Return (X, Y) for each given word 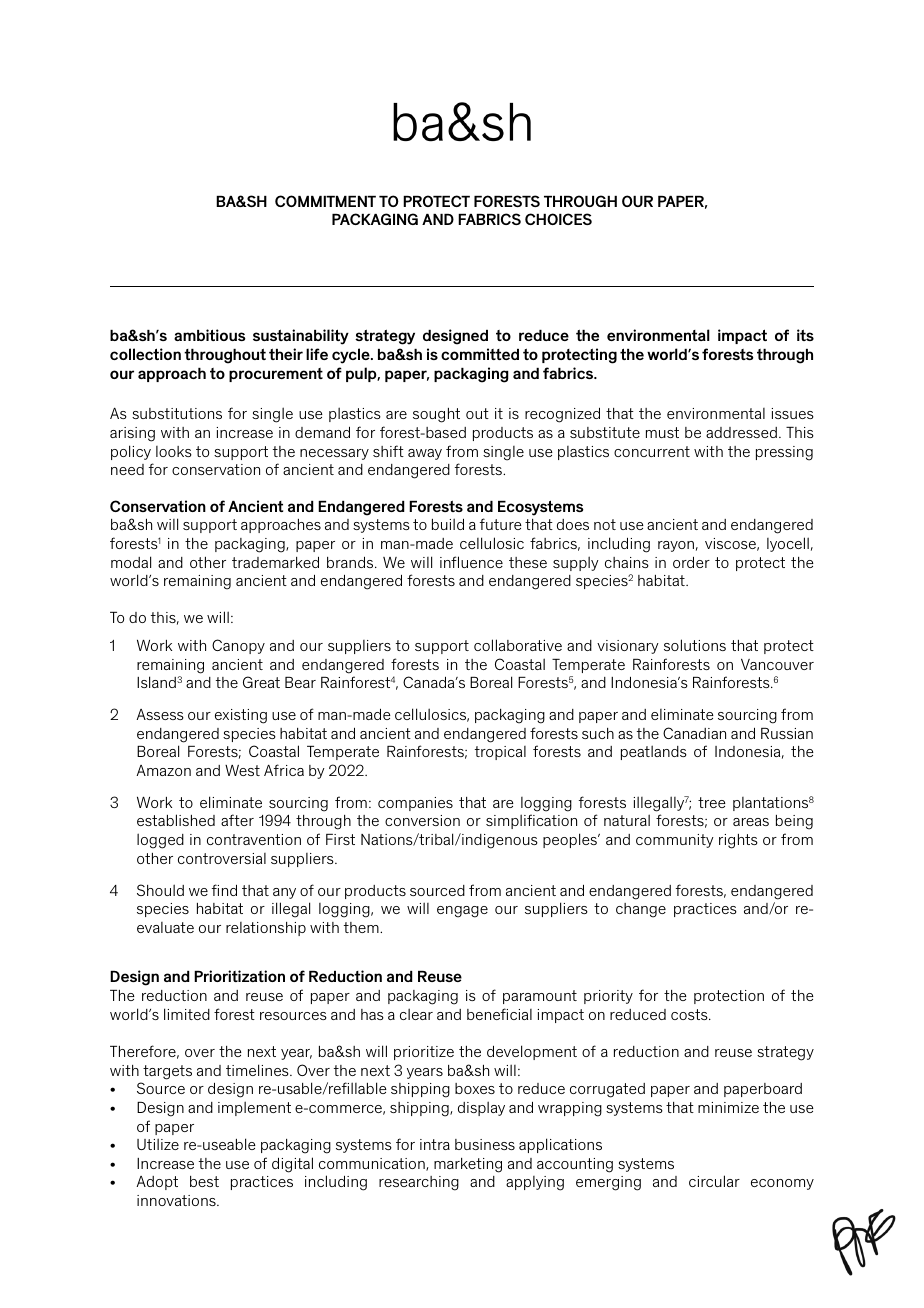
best (204, 1181)
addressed (741, 432)
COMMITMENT (325, 201)
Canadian (694, 733)
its (805, 335)
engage (462, 912)
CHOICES (558, 219)
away (425, 454)
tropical (500, 753)
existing (241, 716)
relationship (266, 929)
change (641, 910)
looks (174, 451)
